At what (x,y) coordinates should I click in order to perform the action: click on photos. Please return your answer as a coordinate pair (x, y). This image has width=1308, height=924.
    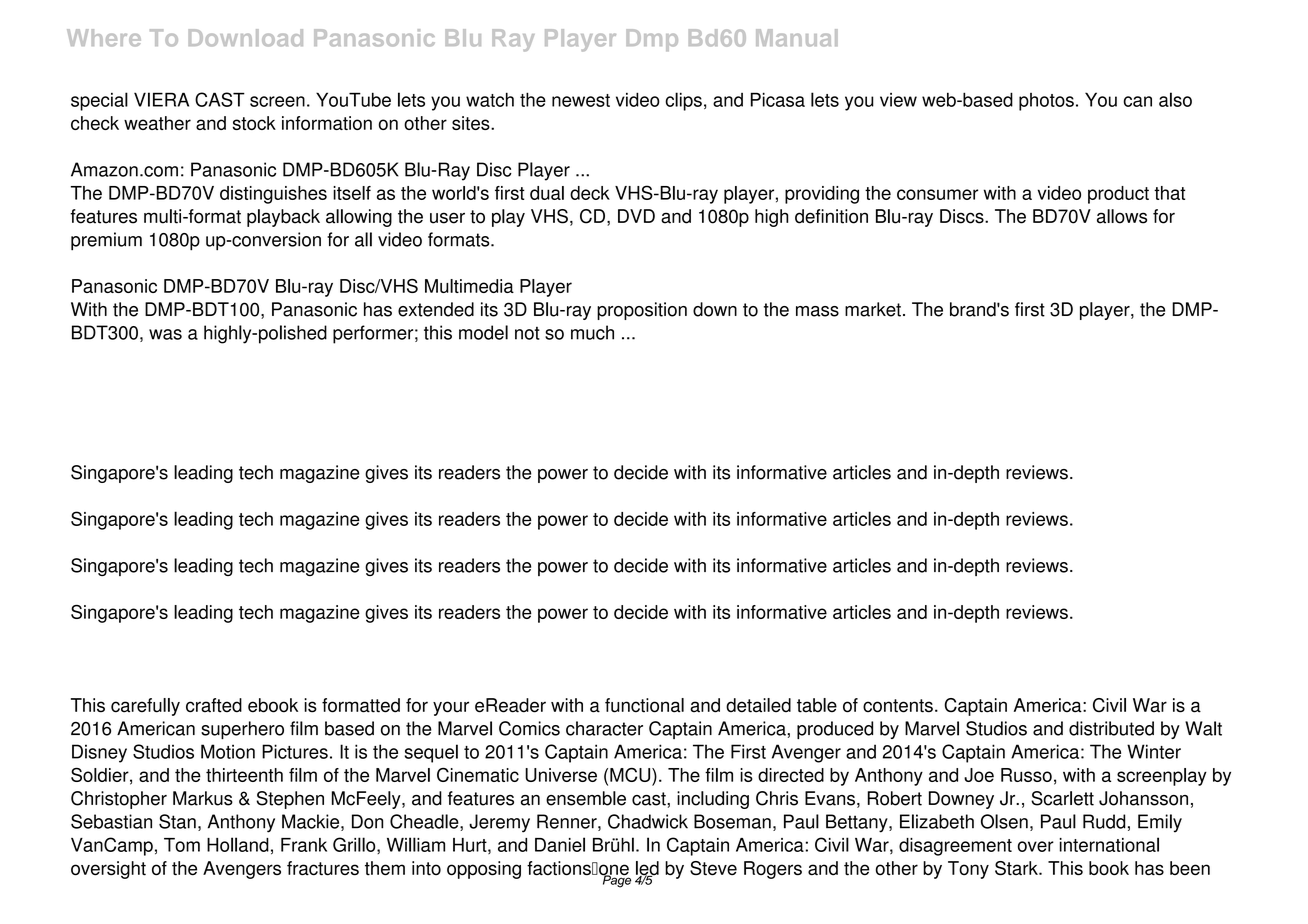
    Looking at the image, I should click on (1046, 102).
